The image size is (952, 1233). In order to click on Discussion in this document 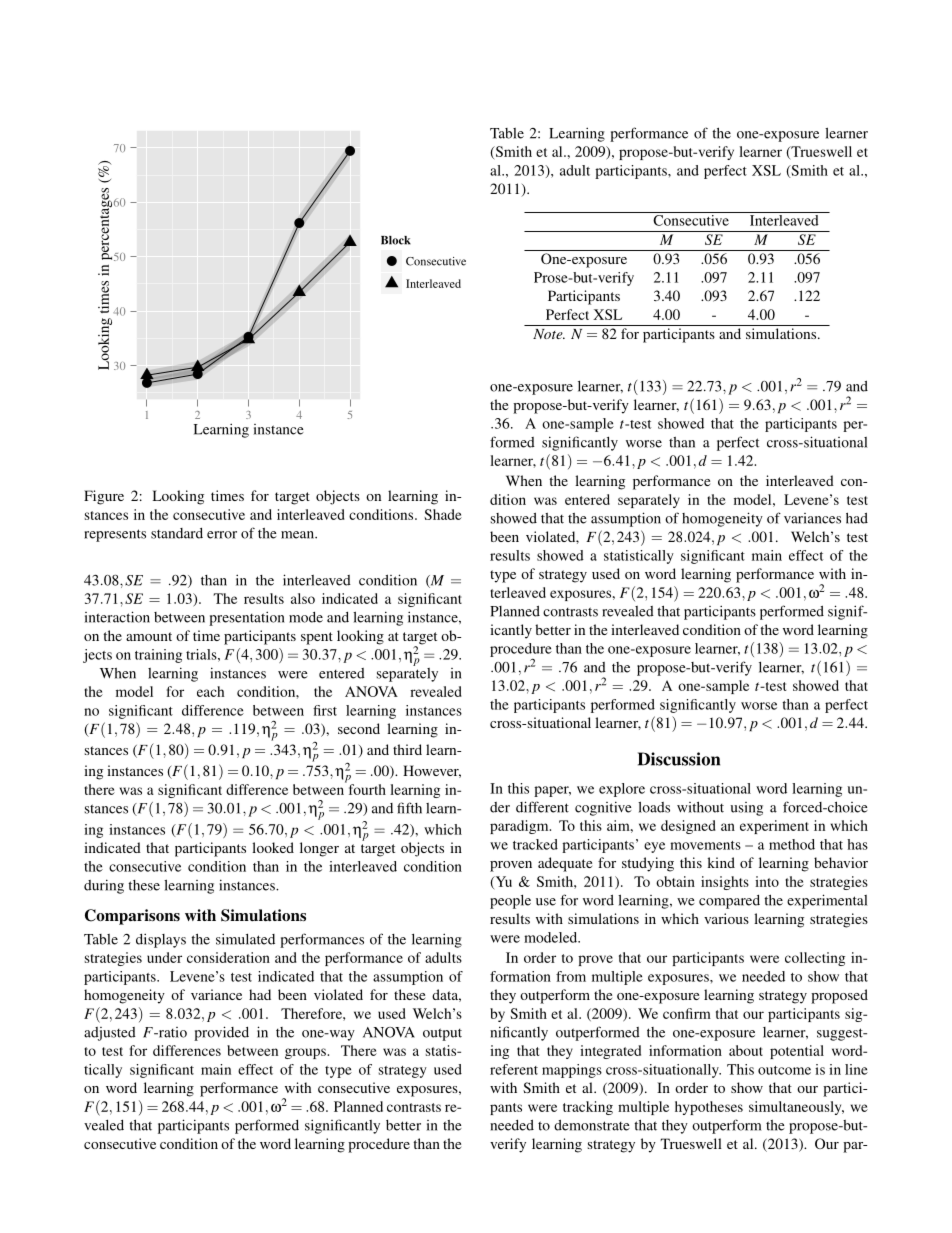, I will do `click(679, 759)`.
